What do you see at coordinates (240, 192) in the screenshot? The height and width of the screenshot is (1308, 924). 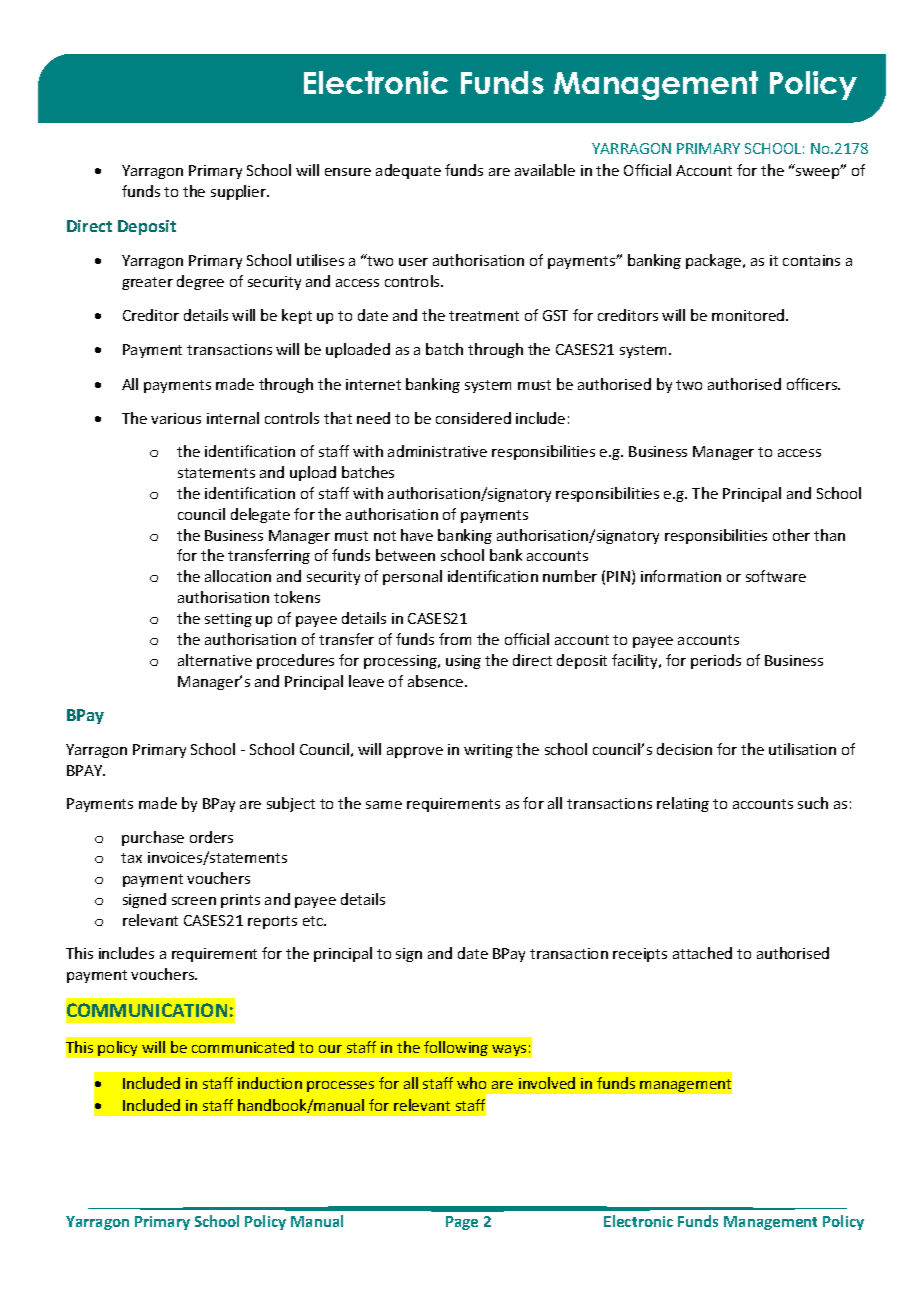 I see `supplier` at bounding box center [240, 192].
